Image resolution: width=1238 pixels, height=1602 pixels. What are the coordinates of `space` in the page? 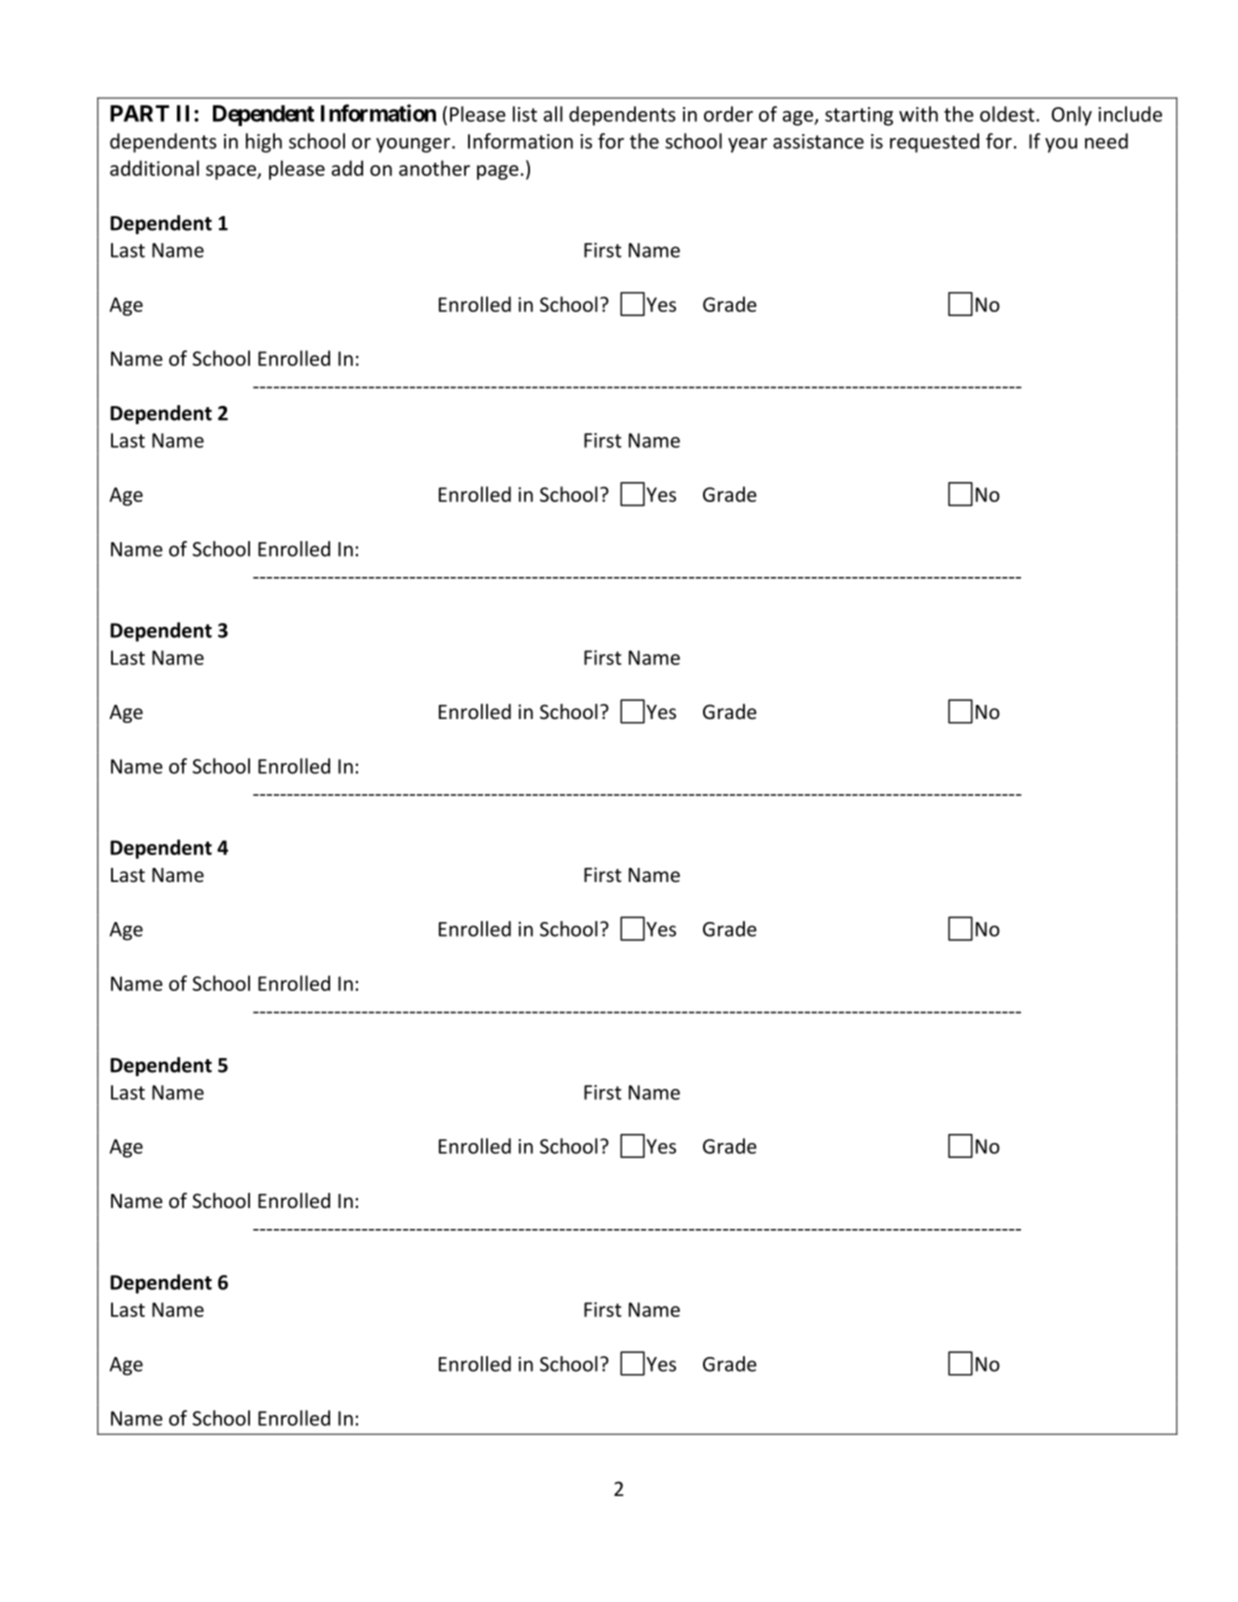 It's located at (232, 172).
